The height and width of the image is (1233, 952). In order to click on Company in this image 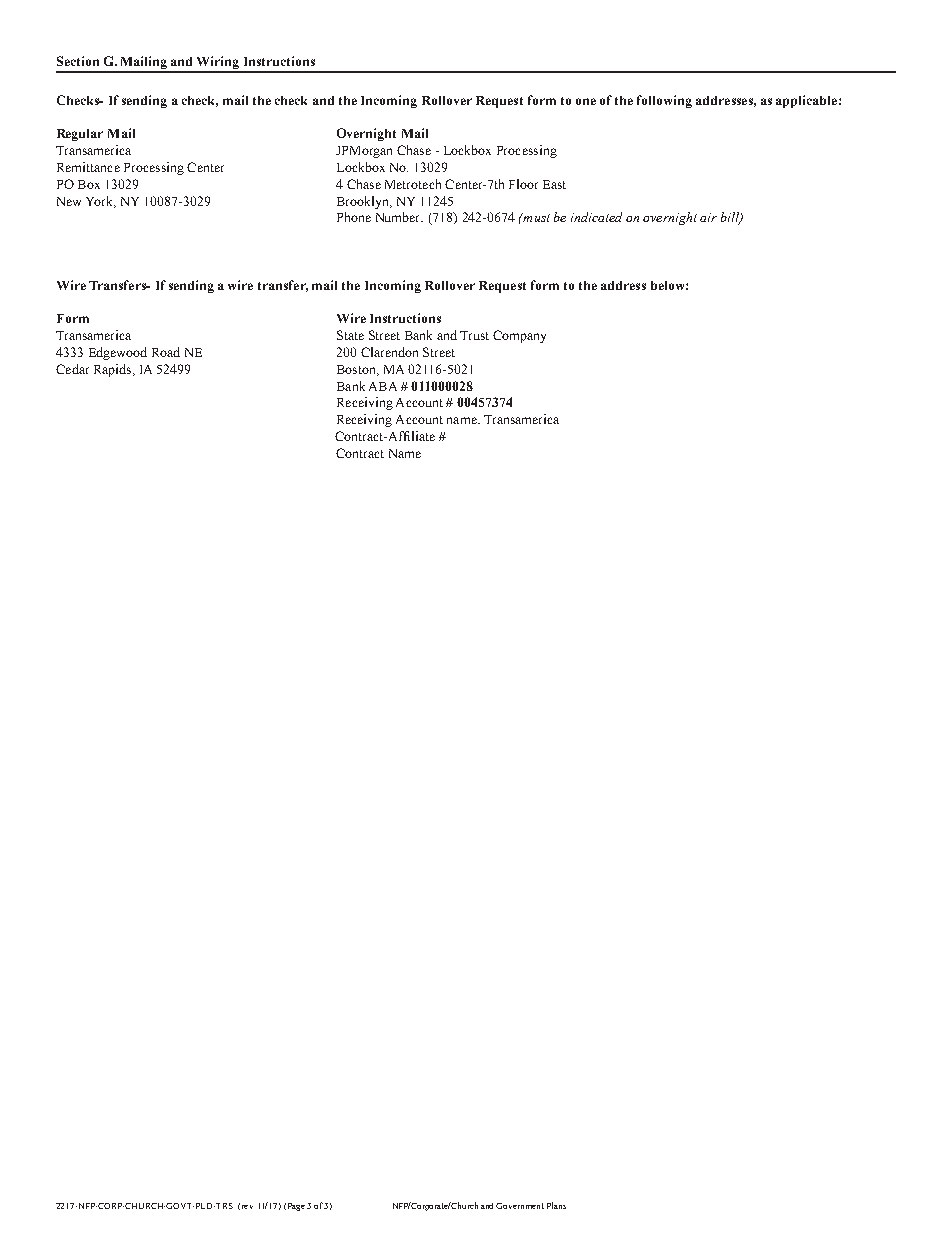, I will do `click(519, 336)`.
